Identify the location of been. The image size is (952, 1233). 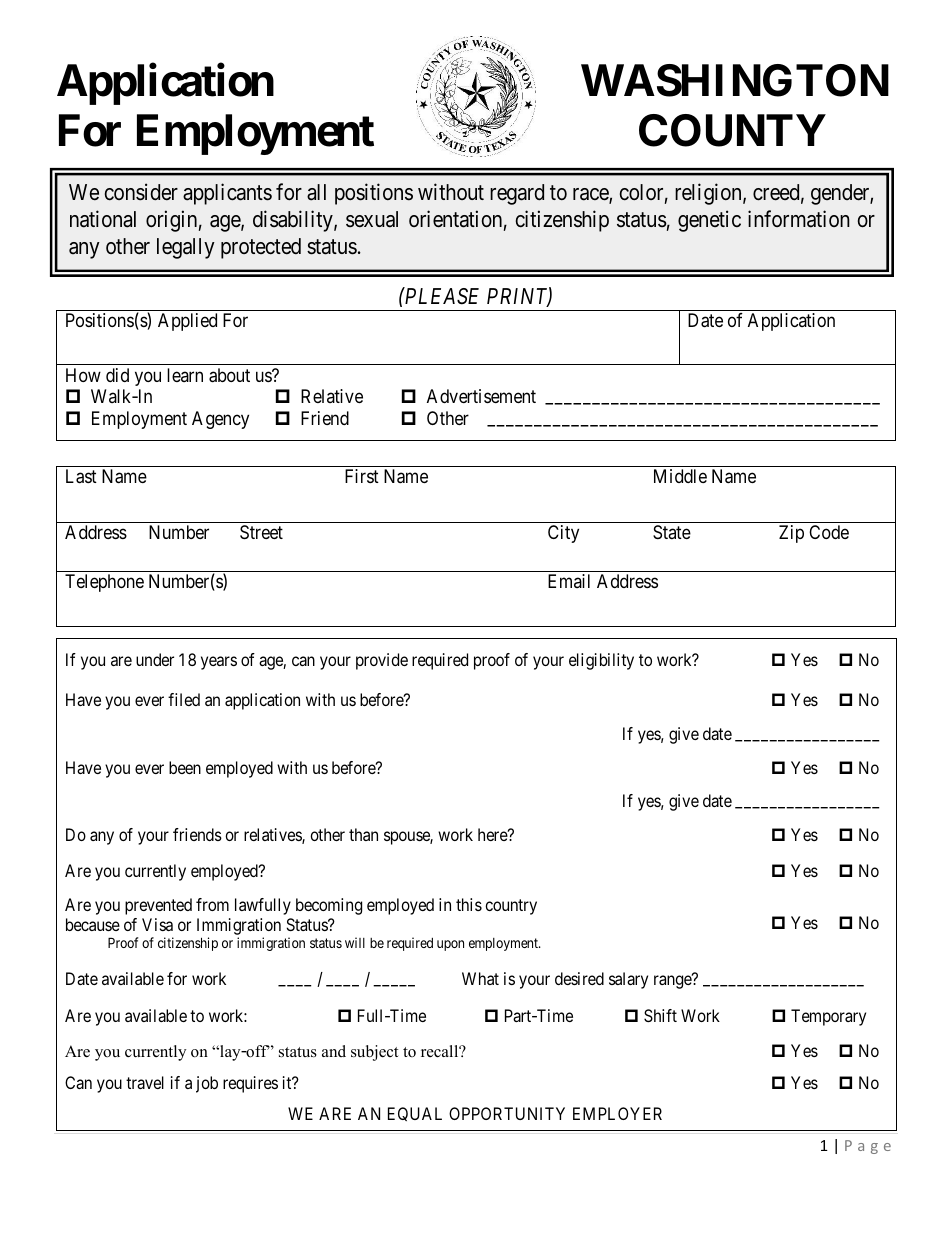
(185, 767).
